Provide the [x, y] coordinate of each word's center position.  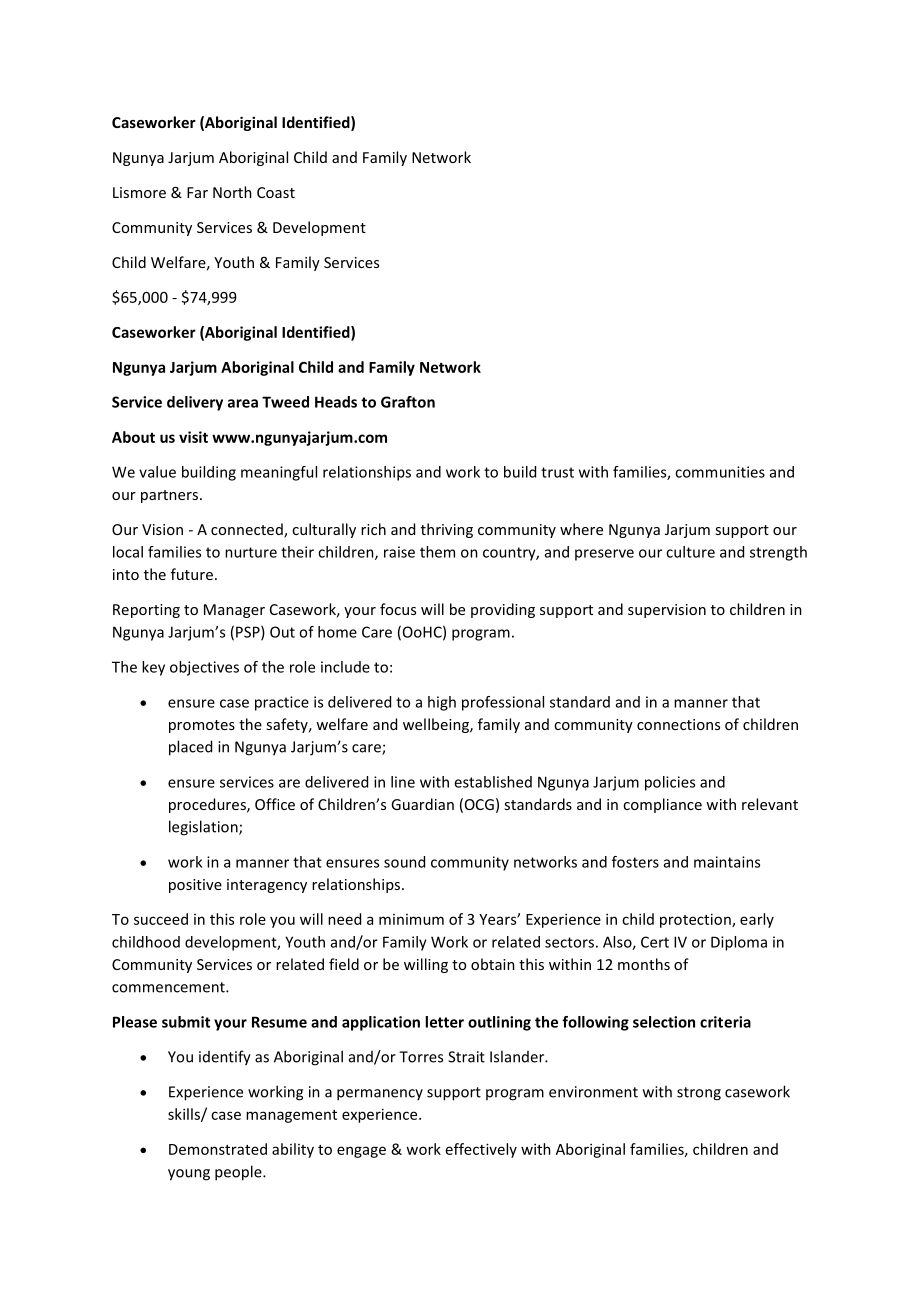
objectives [204, 668]
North [232, 192]
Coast [276, 192]
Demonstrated [218, 1149]
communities [720, 472]
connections [678, 724]
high [442, 703]
